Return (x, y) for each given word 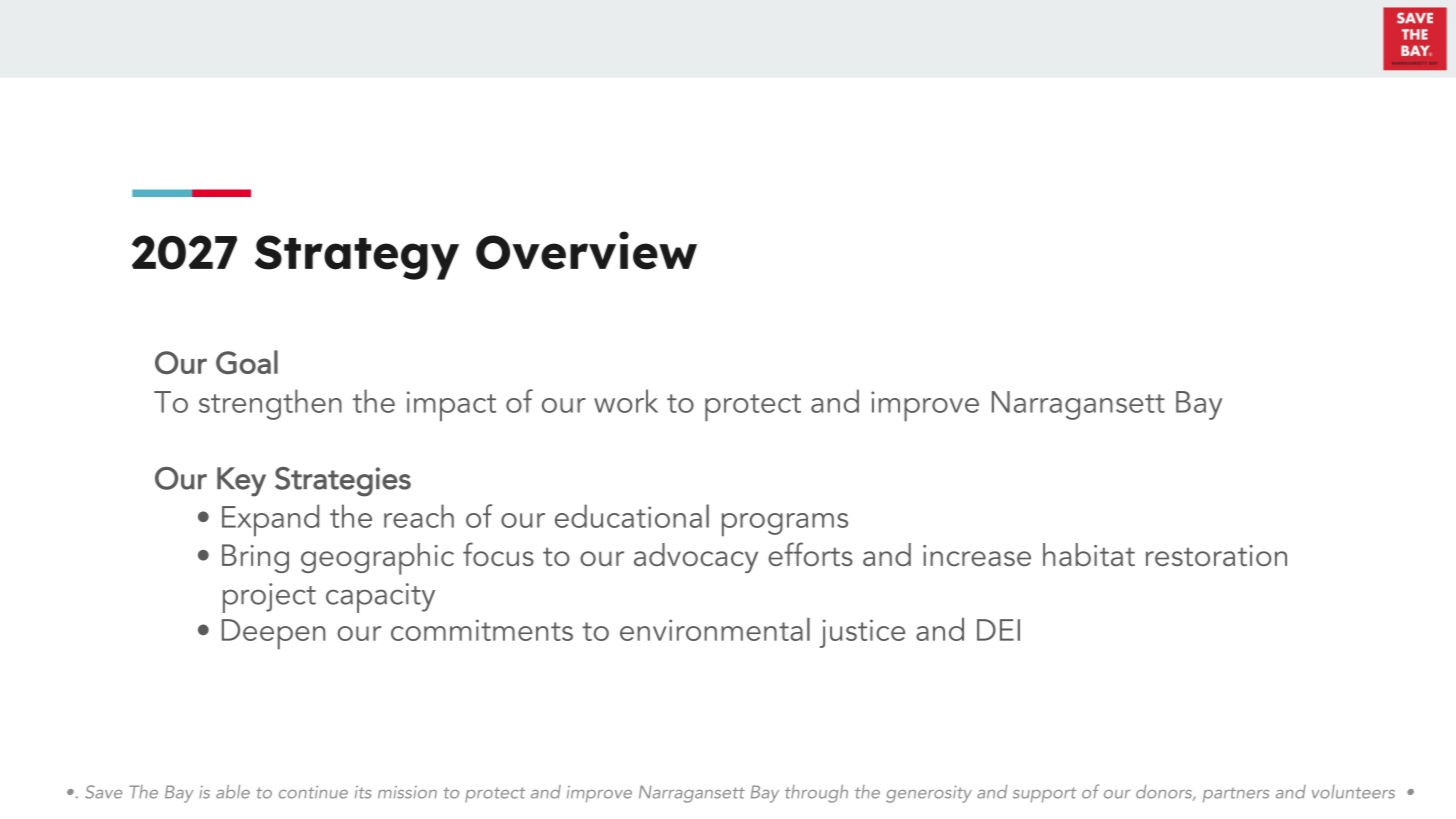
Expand (270, 520)
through (816, 794)
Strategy (357, 257)
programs (785, 525)
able (233, 792)
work (626, 401)
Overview (586, 250)
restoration (1216, 555)
